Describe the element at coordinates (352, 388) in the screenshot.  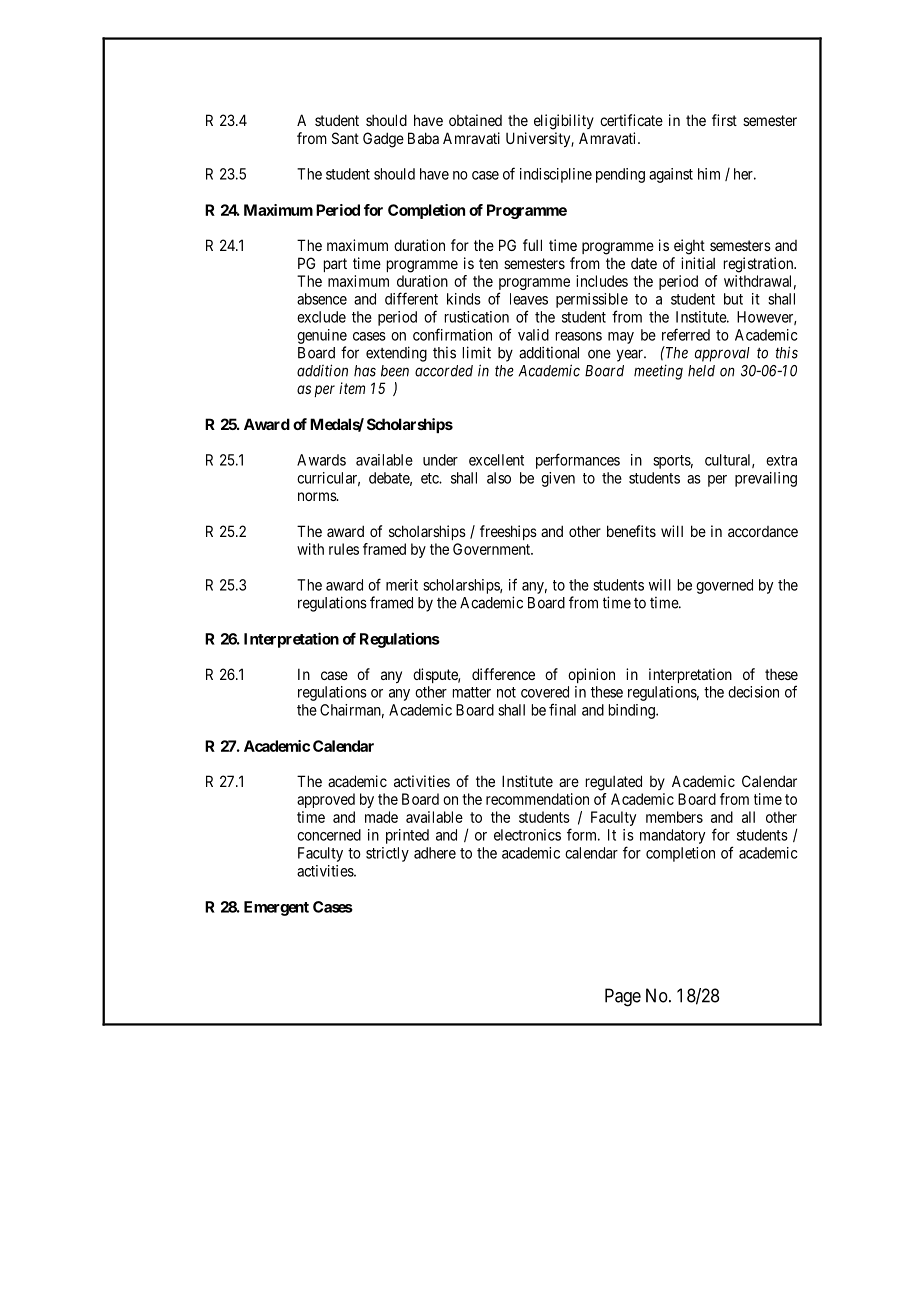
I see `item` at that location.
